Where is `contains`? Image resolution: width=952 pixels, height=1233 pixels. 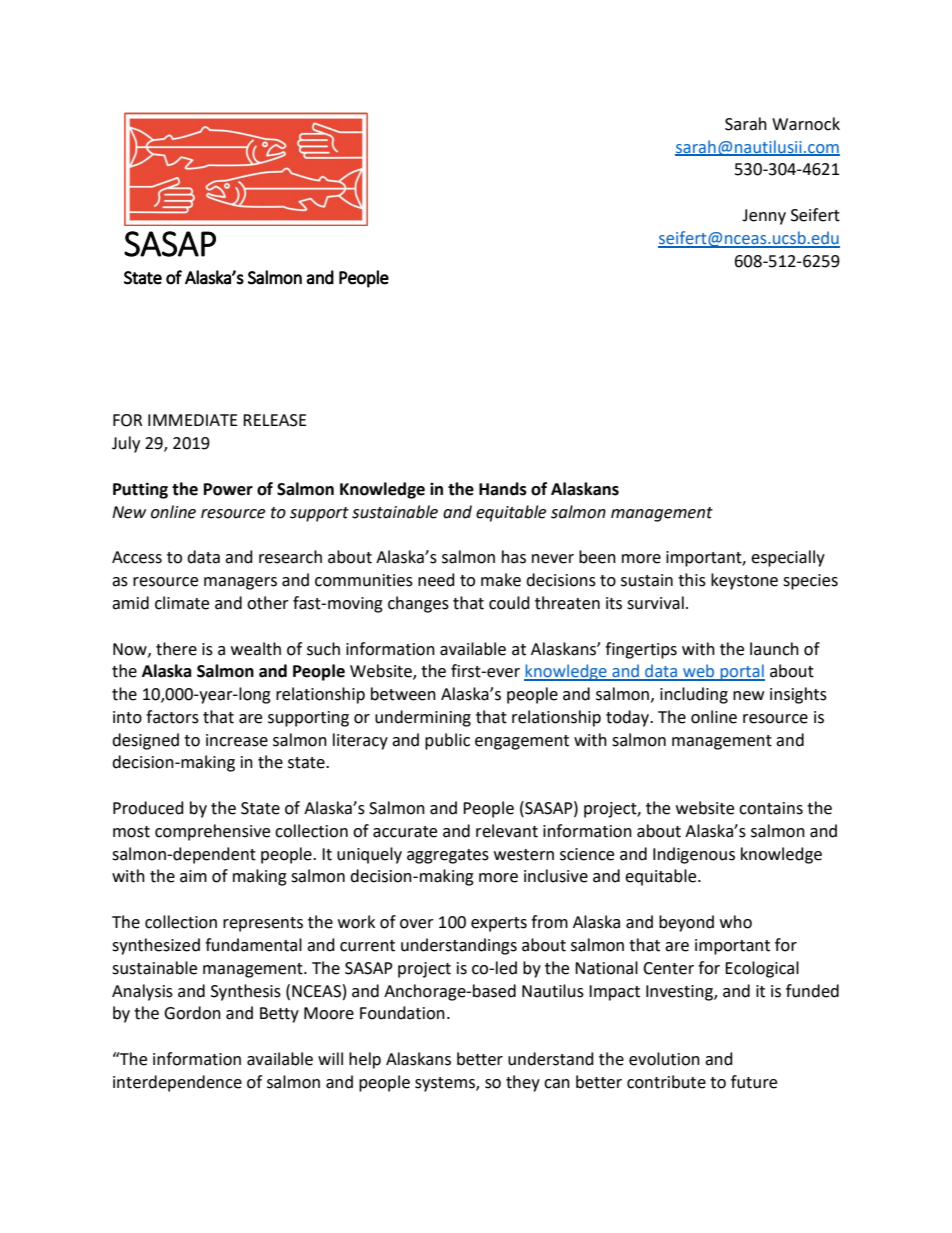
contains is located at coordinates (771, 808).
